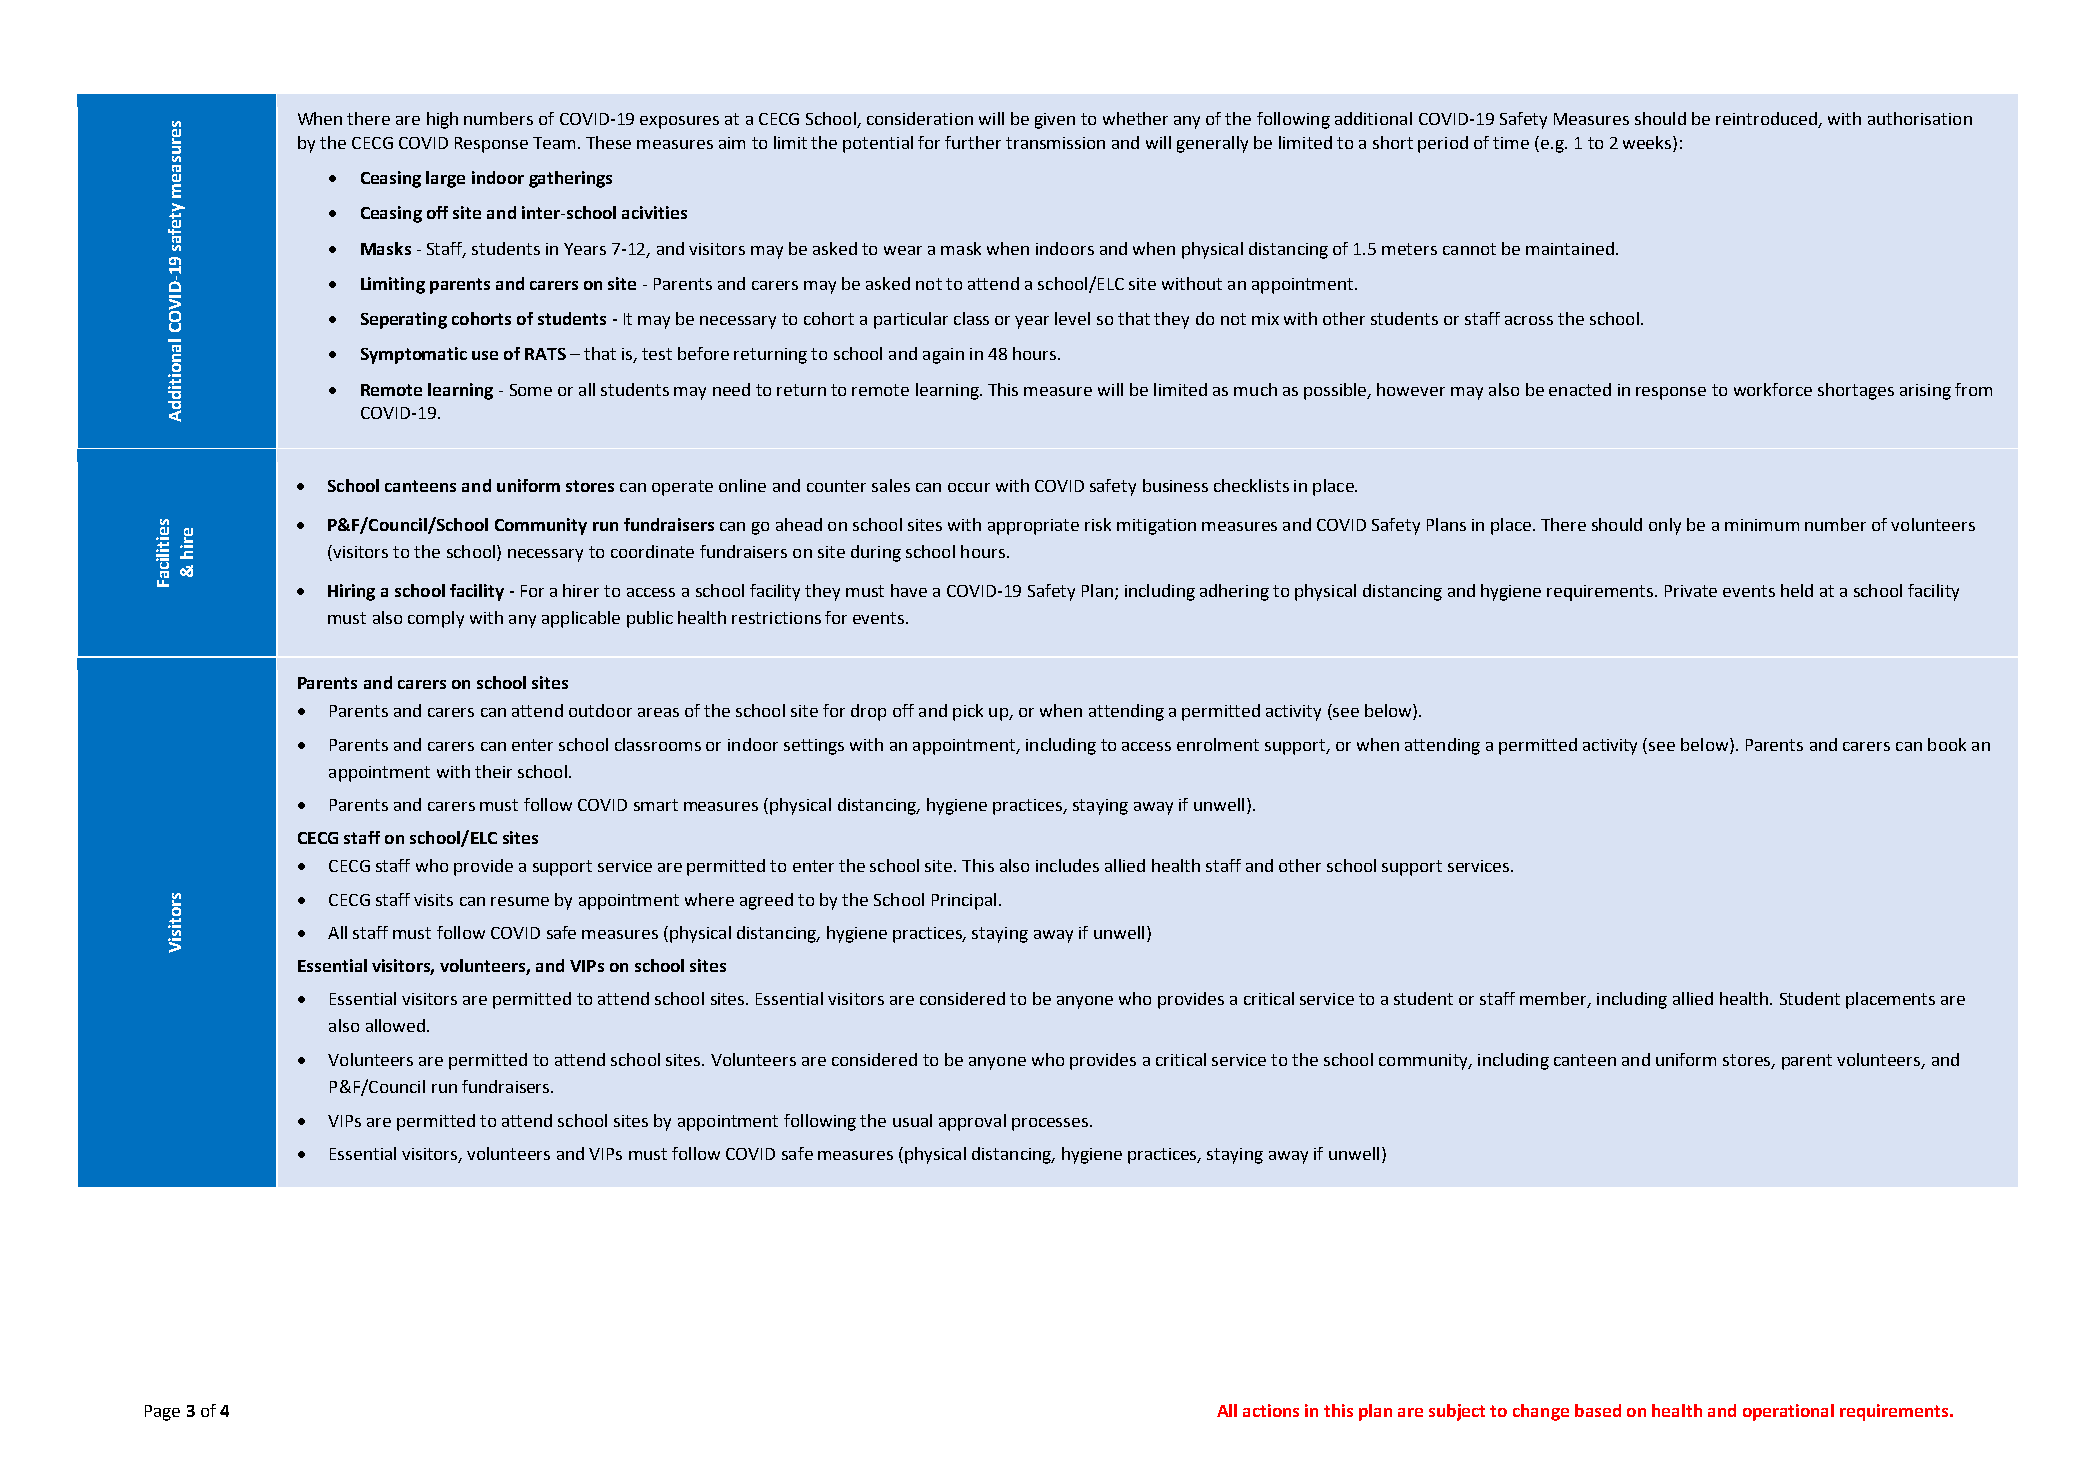 This screenshot has height=1483, width=2098. What do you see at coordinates (433, 900) in the screenshot?
I see `visits` at bounding box center [433, 900].
